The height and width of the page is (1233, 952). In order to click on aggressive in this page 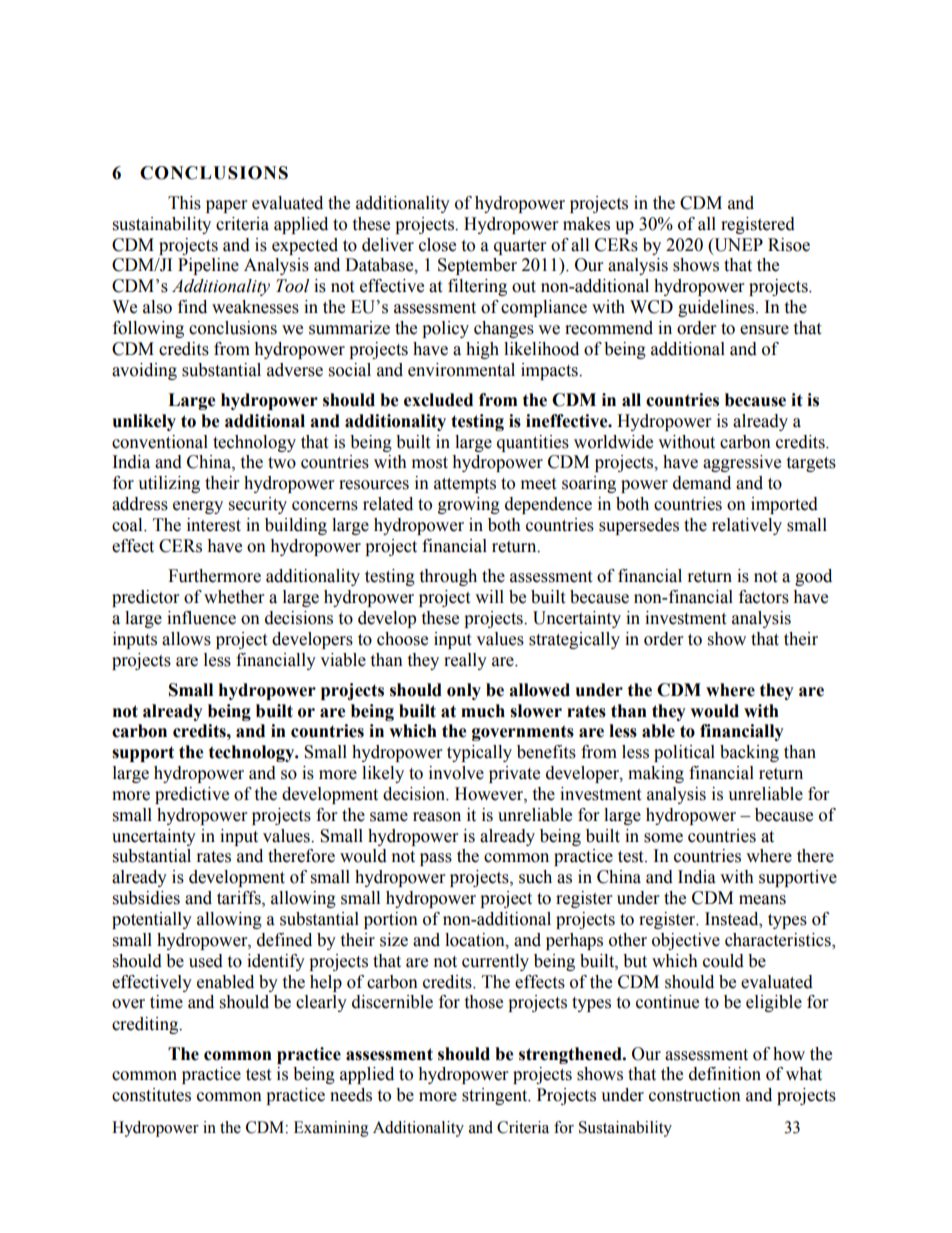, I will do `click(742, 463)`.
